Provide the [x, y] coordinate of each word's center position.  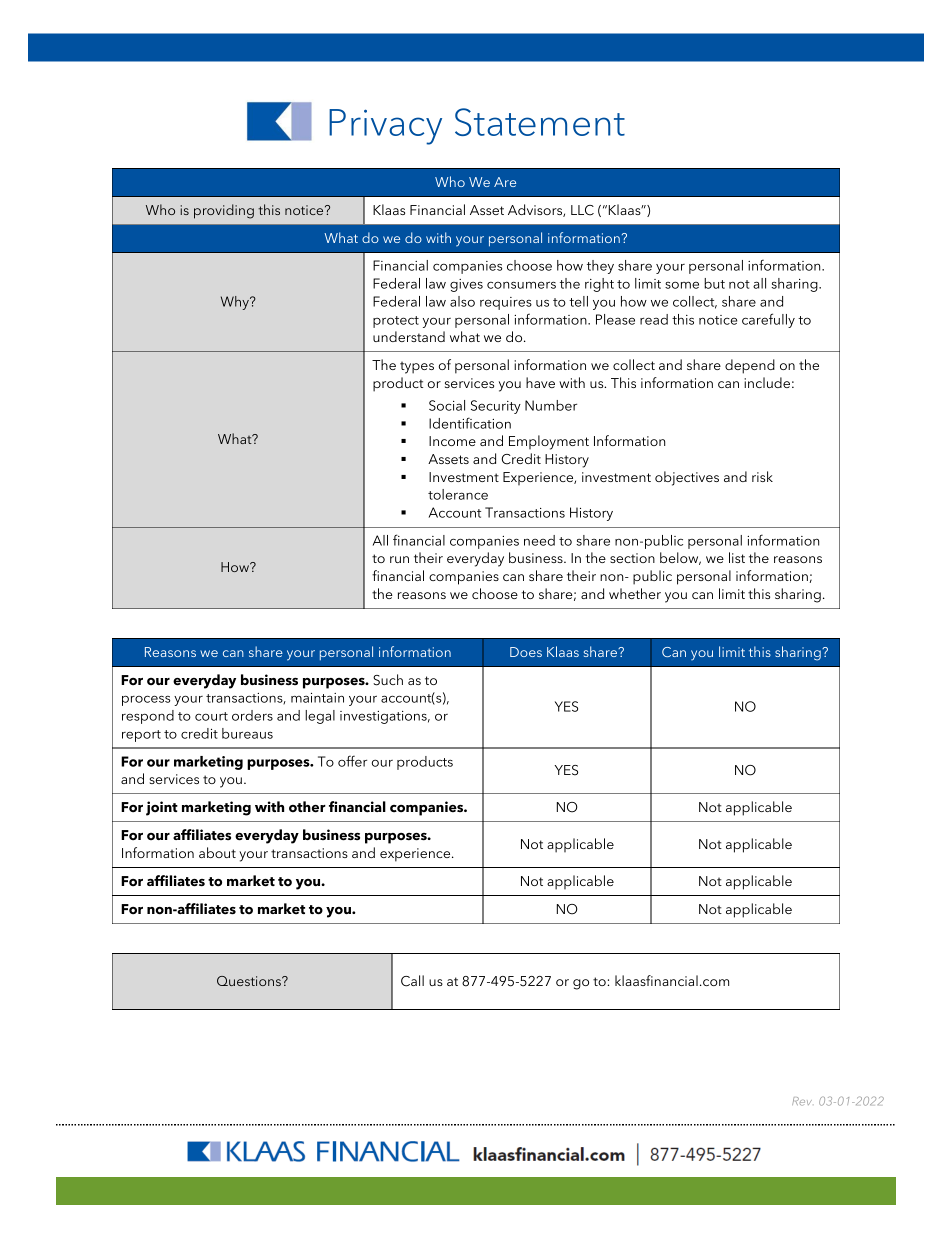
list [737, 557]
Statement [540, 122]
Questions [250, 981]
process [146, 700]
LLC [582, 210]
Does [526, 652]
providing [224, 211]
